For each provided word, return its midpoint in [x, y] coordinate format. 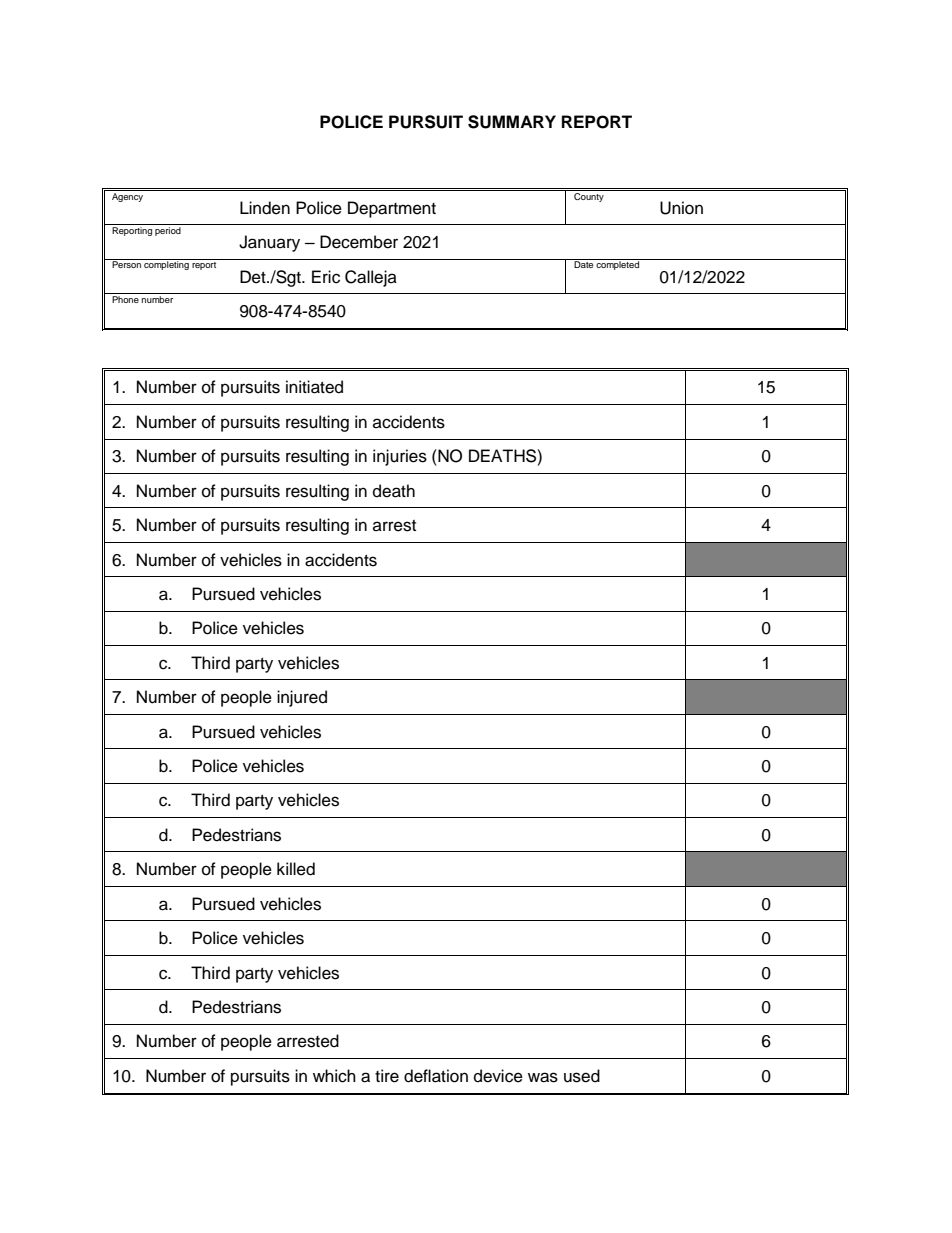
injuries [400, 457]
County [589, 196]
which [334, 1076]
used [582, 1076]
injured [302, 698]
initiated [314, 387]
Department [392, 209]
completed [618, 264]
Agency [128, 196]
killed [296, 869]
